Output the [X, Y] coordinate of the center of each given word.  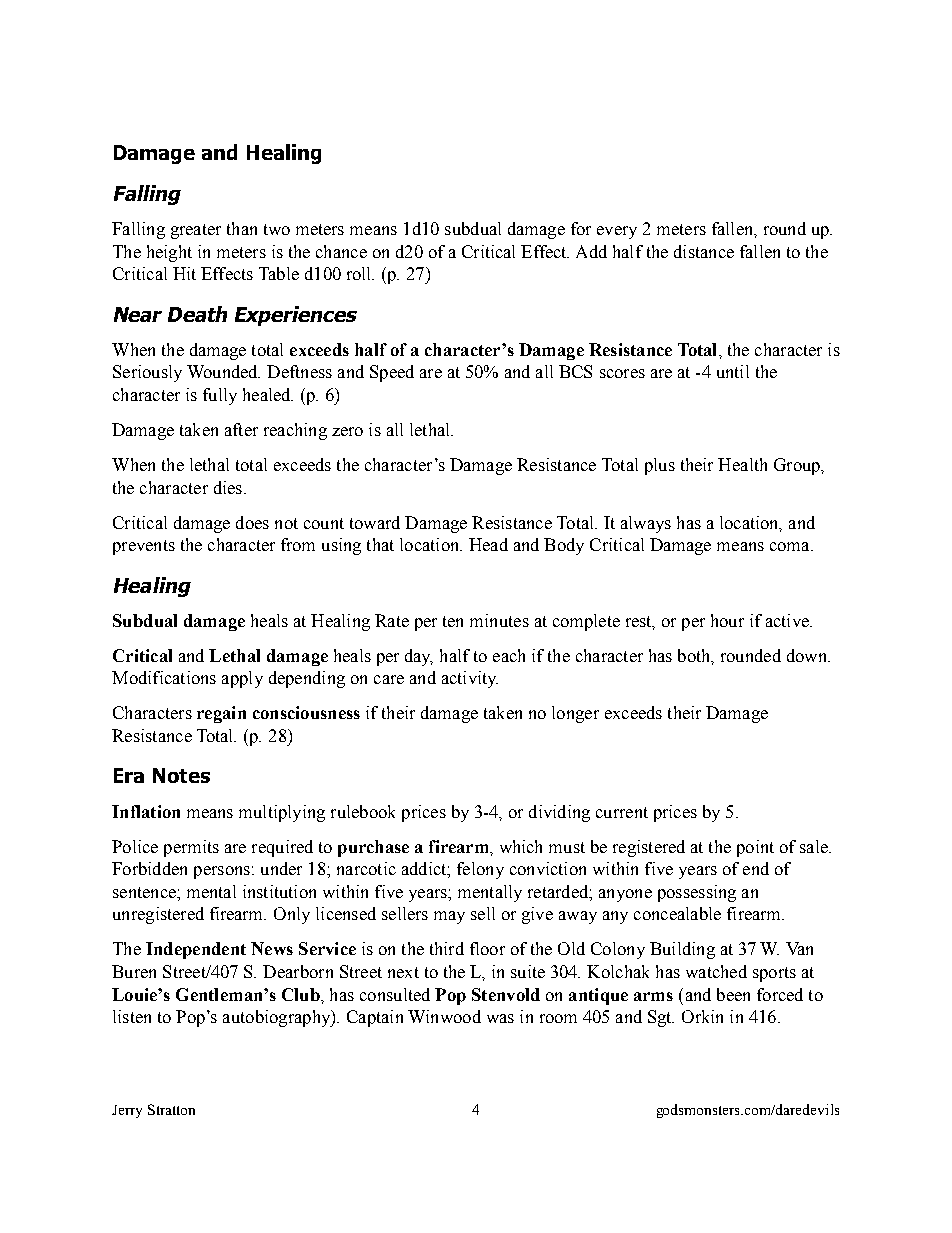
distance [704, 251]
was [500, 1018]
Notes [181, 775]
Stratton [171, 1109]
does [252, 522]
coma [791, 546]
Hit [184, 273]
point [755, 848]
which [521, 846]
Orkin [702, 1016]
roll [360, 273]
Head [488, 544]
